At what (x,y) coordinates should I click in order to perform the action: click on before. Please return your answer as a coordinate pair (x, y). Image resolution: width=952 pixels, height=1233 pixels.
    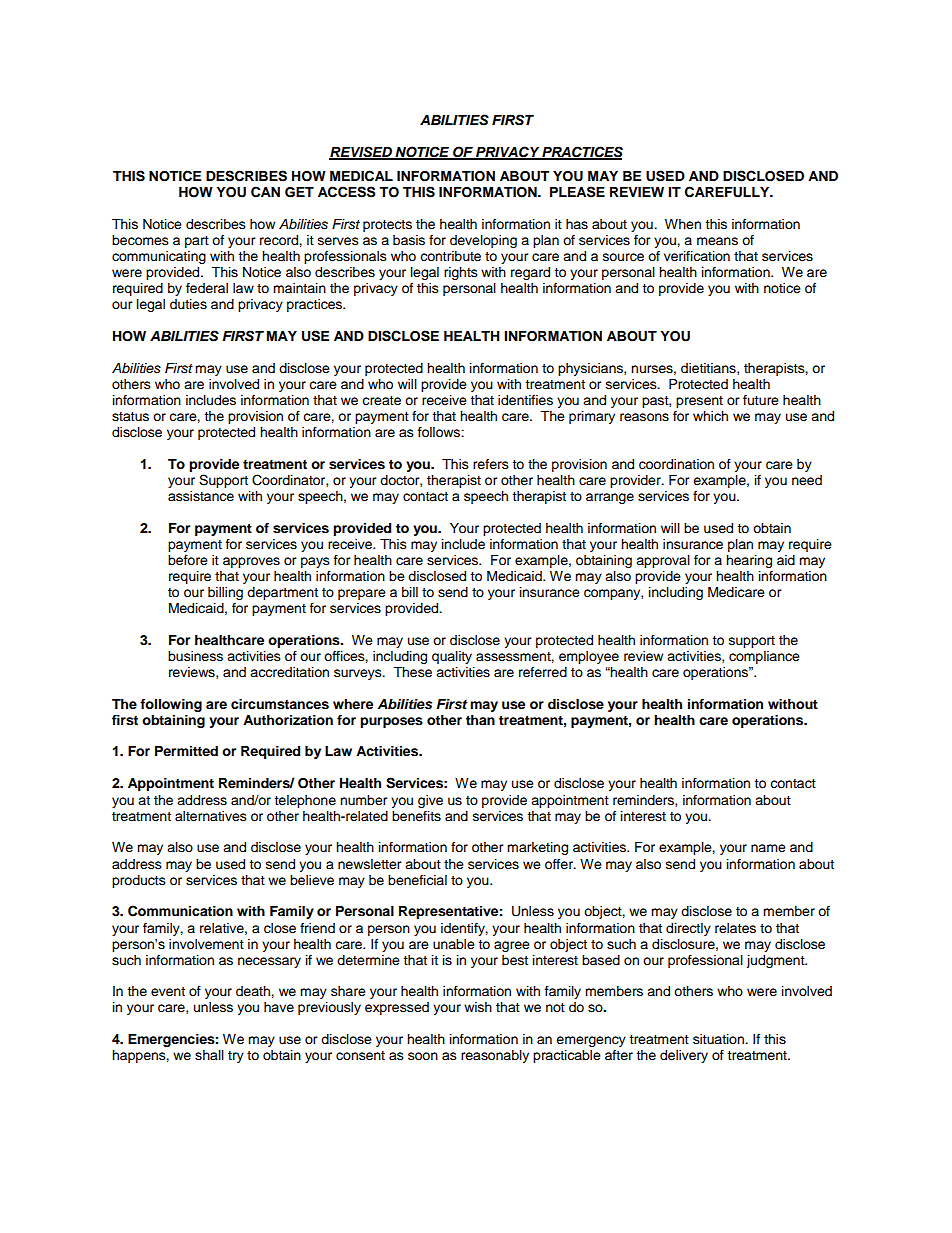
    Looking at the image, I should click on (188, 560).
